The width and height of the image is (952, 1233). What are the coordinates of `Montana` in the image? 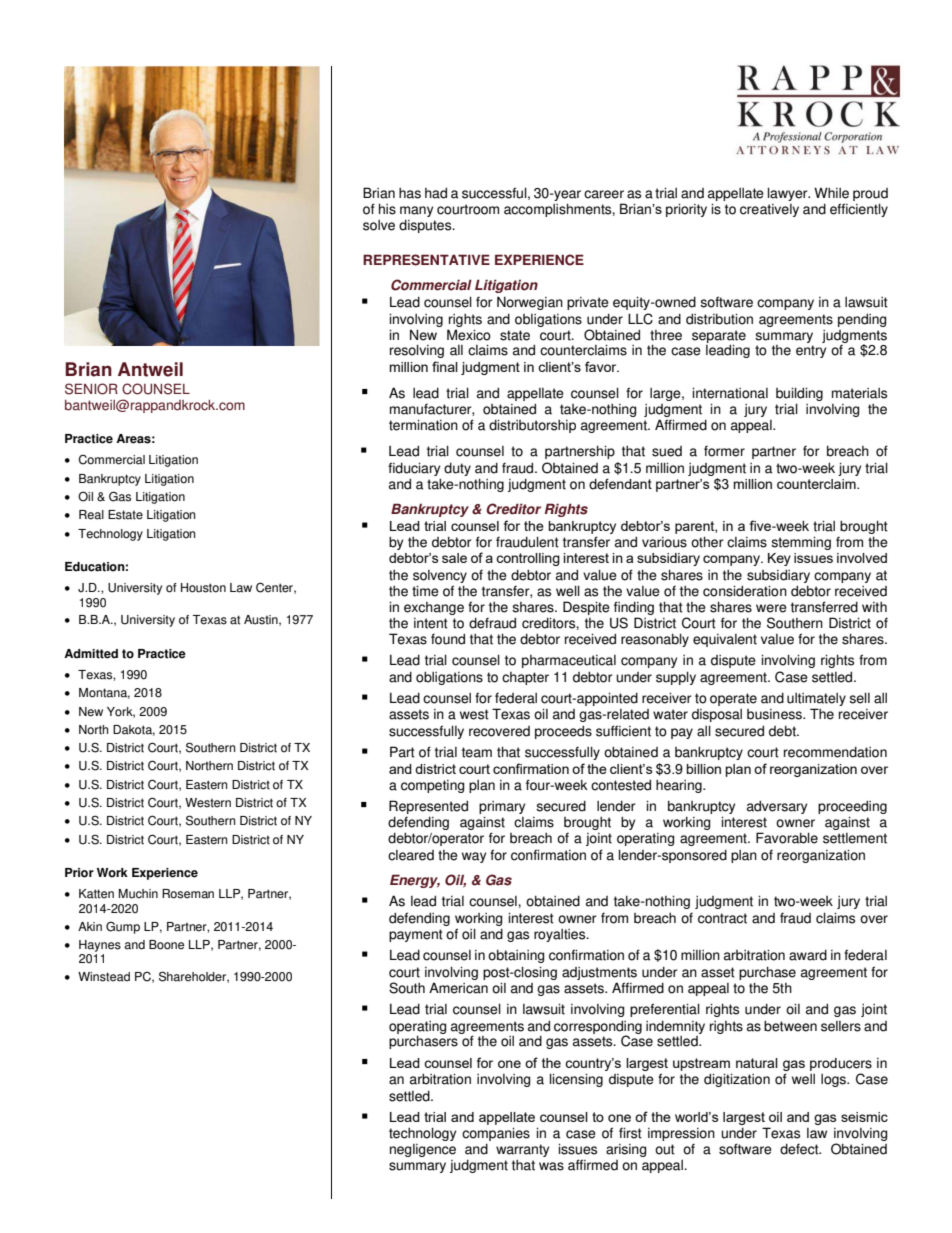 It's located at (104, 693).
